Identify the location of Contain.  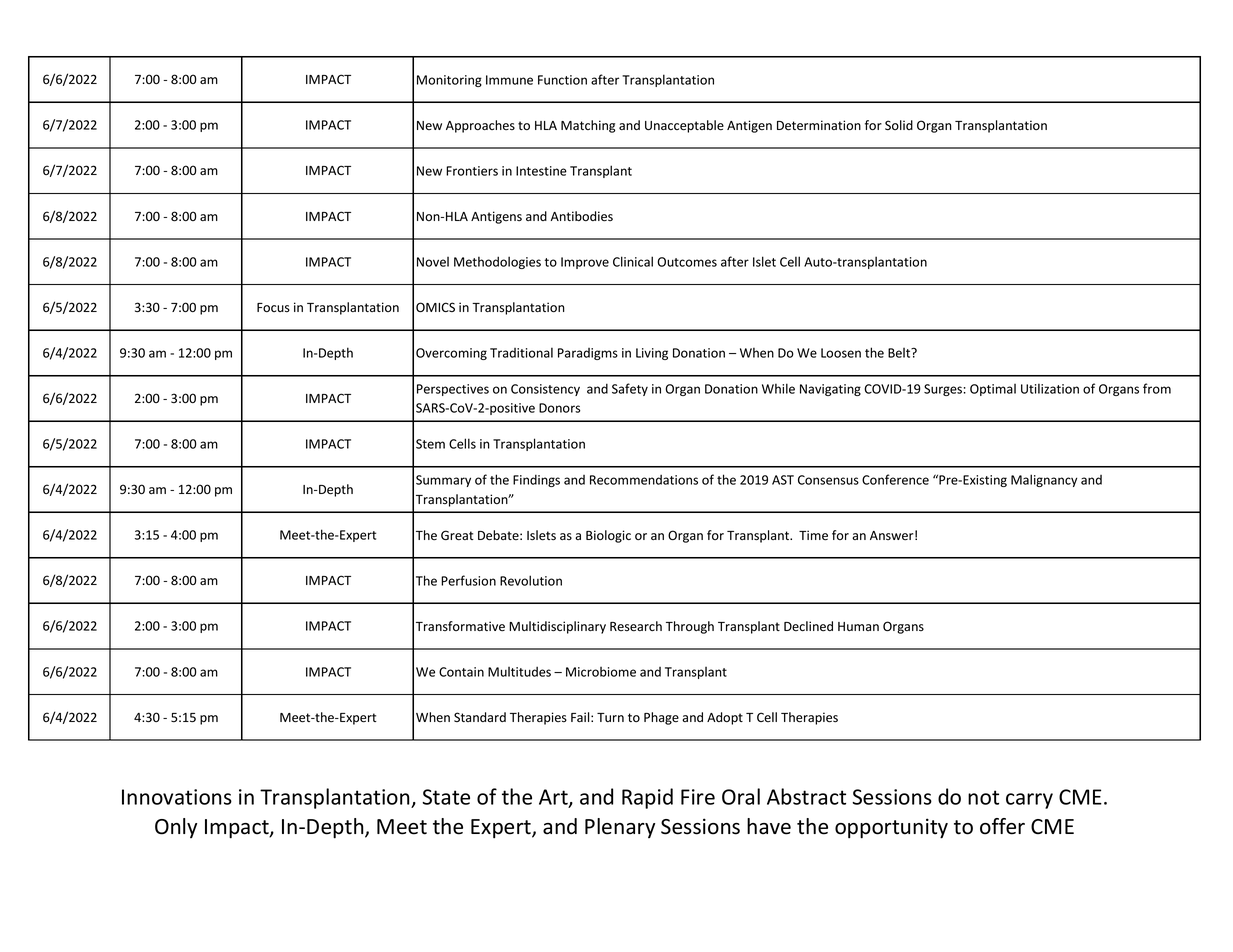
(461, 672).
